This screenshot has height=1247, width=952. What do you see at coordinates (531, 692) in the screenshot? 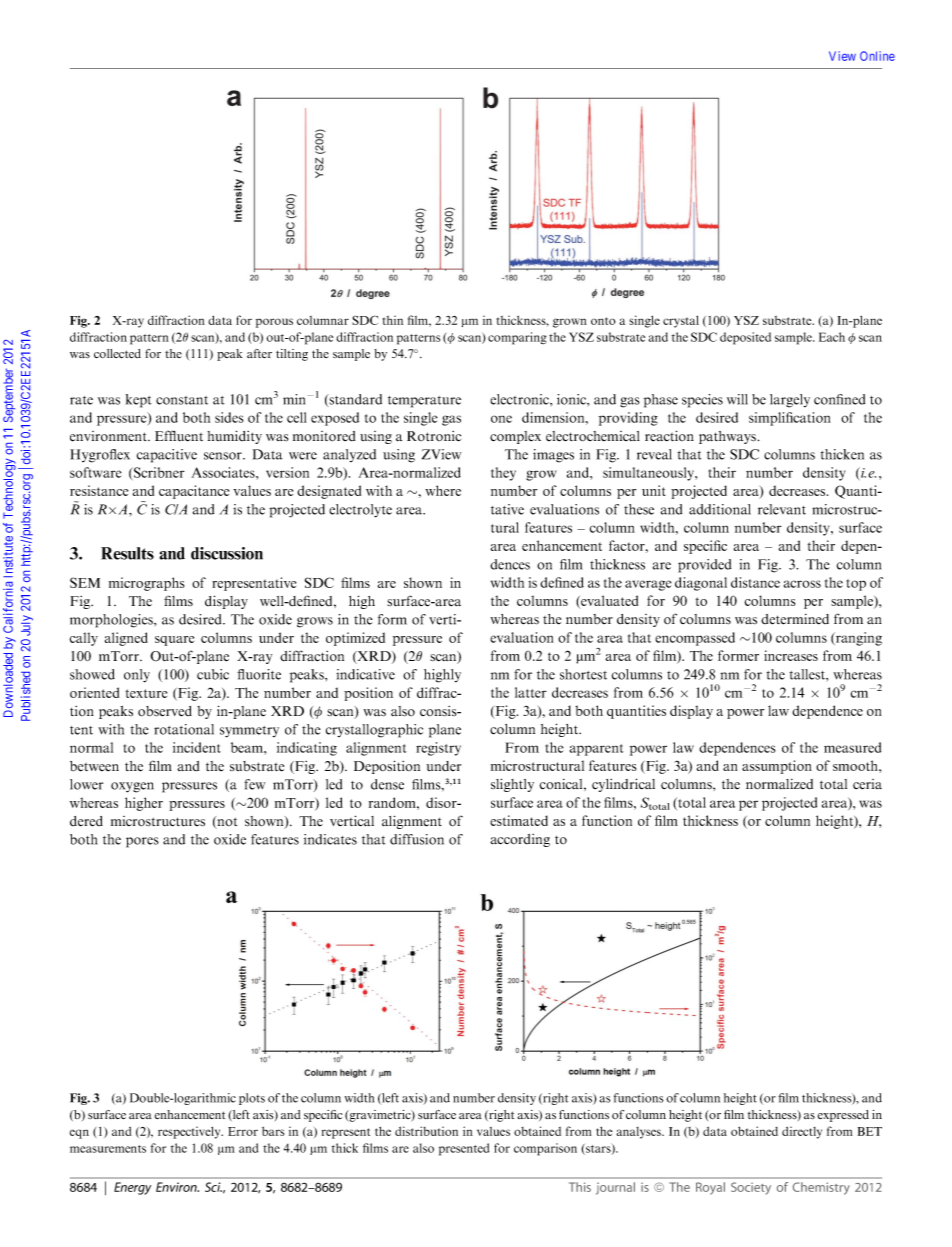
I see `latter` at bounding box center [531, 692].
